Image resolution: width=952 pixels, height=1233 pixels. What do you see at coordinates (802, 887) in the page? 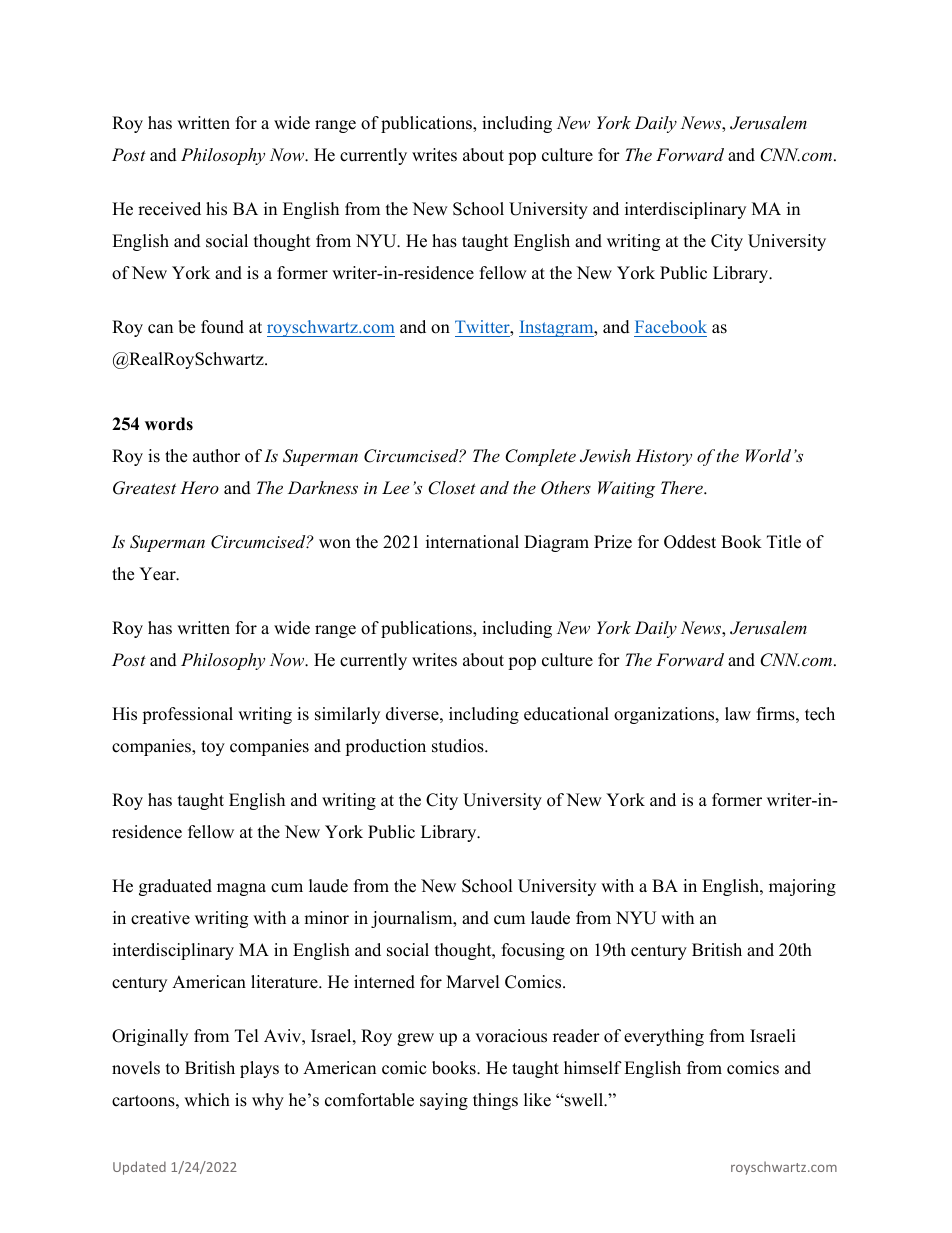
I see `majoring` at bounding box center [802, 887].
